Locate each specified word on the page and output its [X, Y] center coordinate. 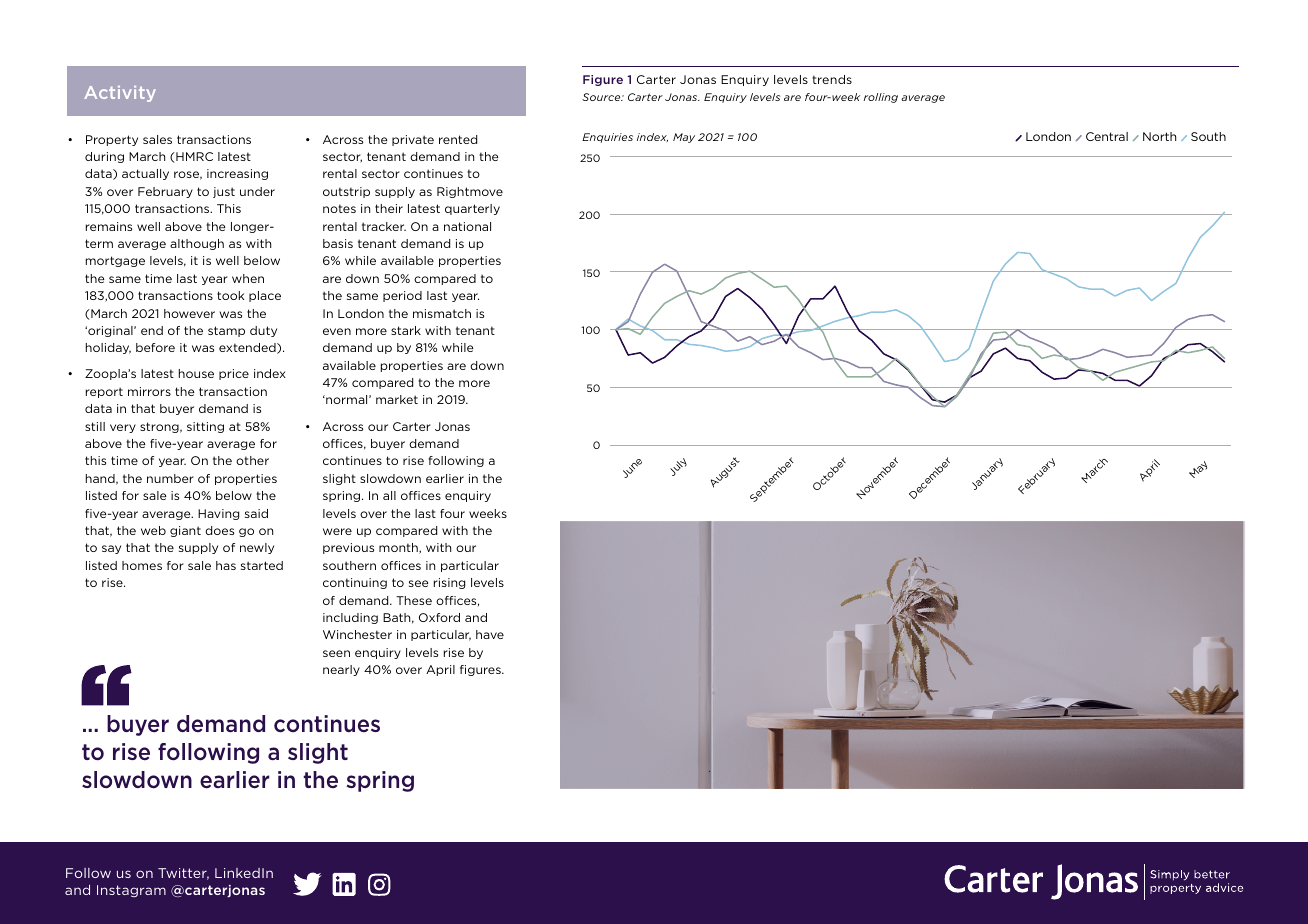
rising [449, 583]
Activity [120, 94]
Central [1107, 136]
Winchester [357, 634]
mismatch [442, 313]
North [1159, 136]
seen [336, 653]
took [230, 295]
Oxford [439, 617]
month [399, 548]
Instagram [131, 891]
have [490, 634]
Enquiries [607, 138]
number [170, 478]
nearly [341, 670]
